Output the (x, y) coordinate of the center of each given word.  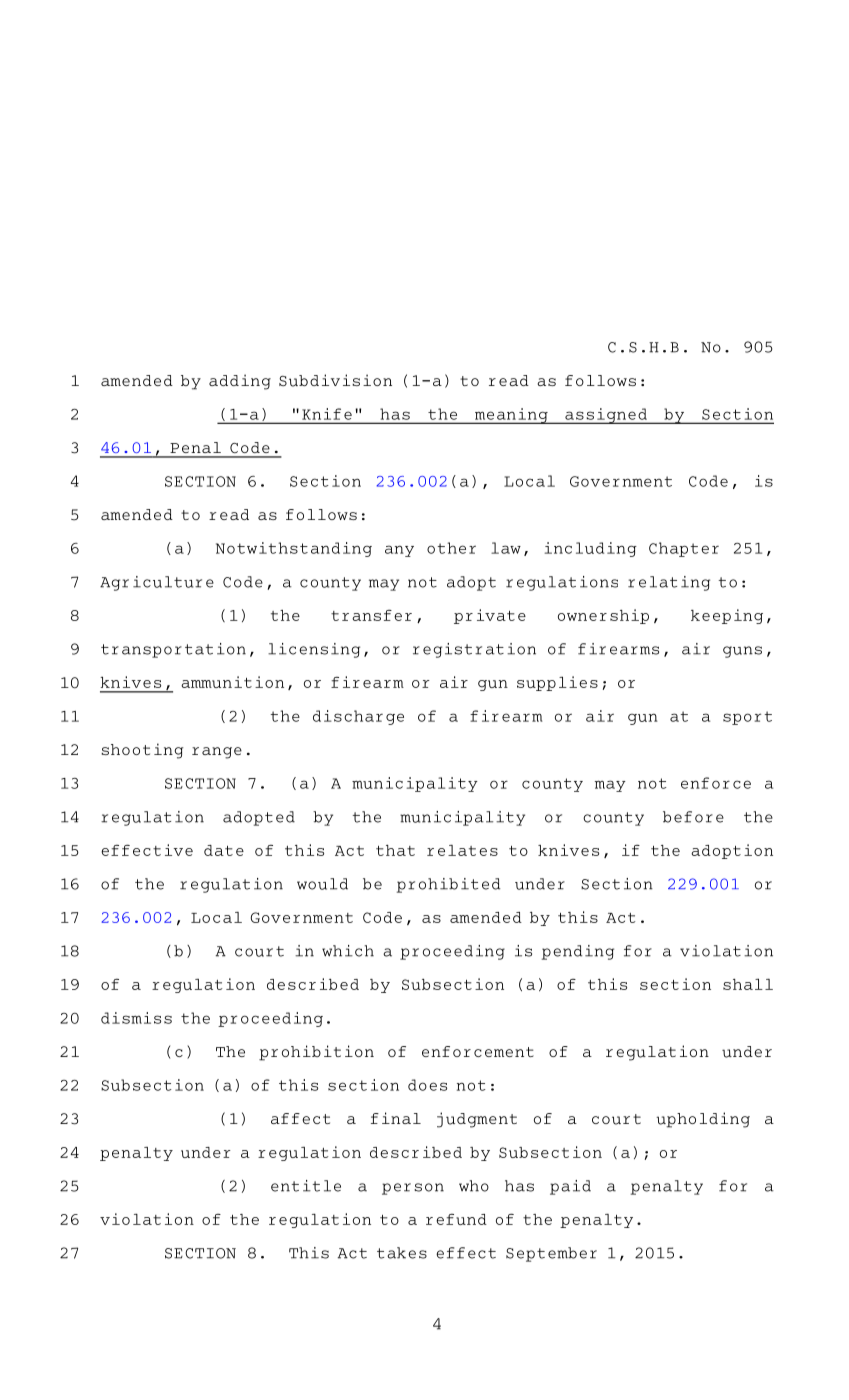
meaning (511, 416)
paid (570, 1187)
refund (456, 1219)
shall (748, 984)
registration (474, 650)
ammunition (232, 682)
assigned (606, 416)
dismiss (136, 1018)
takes (402, 1253)
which (348, 951)
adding (240, 382)
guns (742, 652)
